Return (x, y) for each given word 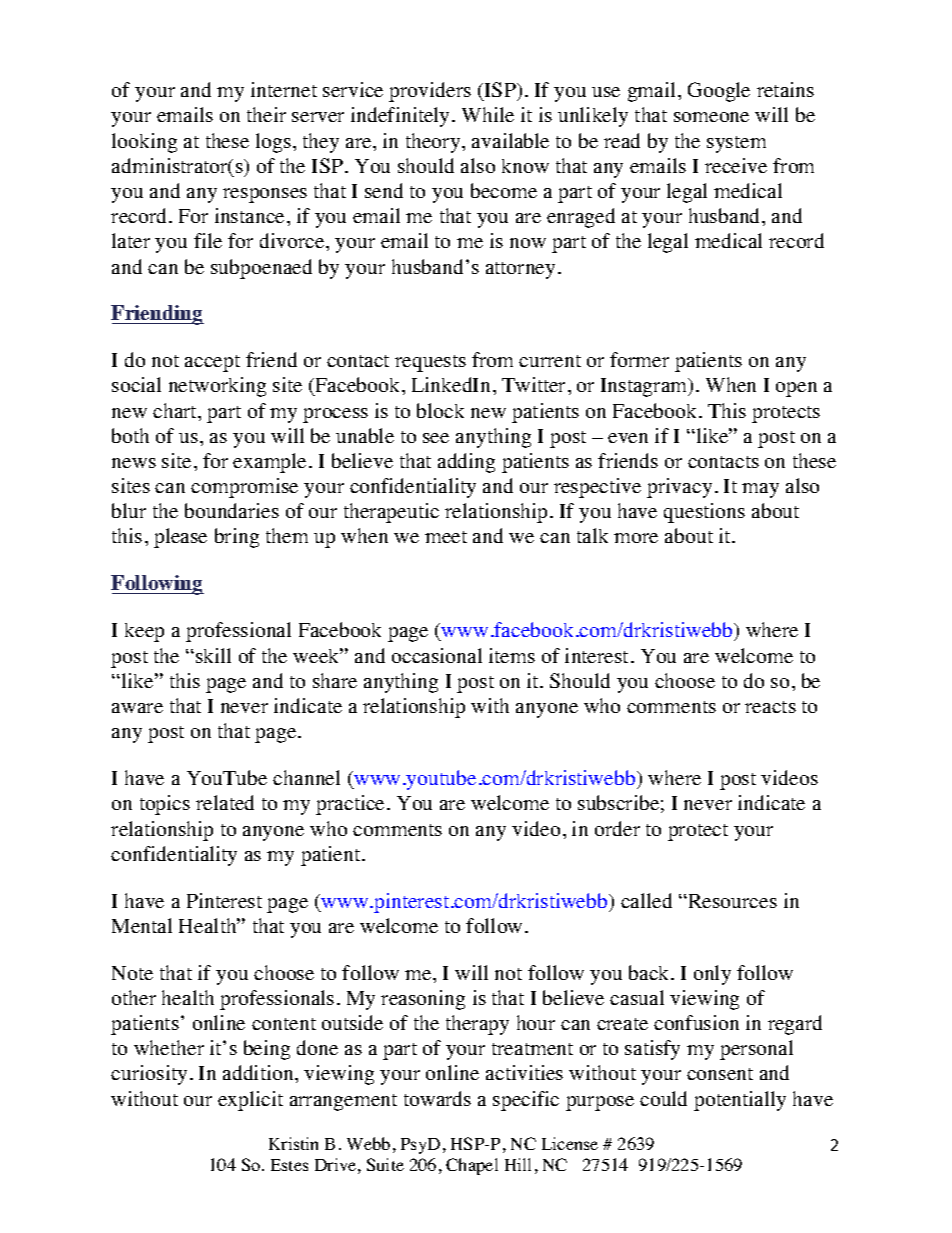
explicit (250, 1101)
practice (350, 805)
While (488, 114)
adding (466, 463)
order (617, 828)
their (266, 114)
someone (711, 117)
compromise (244, 488)
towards (437, 1098)
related (225, 802)
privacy (679, 488)
